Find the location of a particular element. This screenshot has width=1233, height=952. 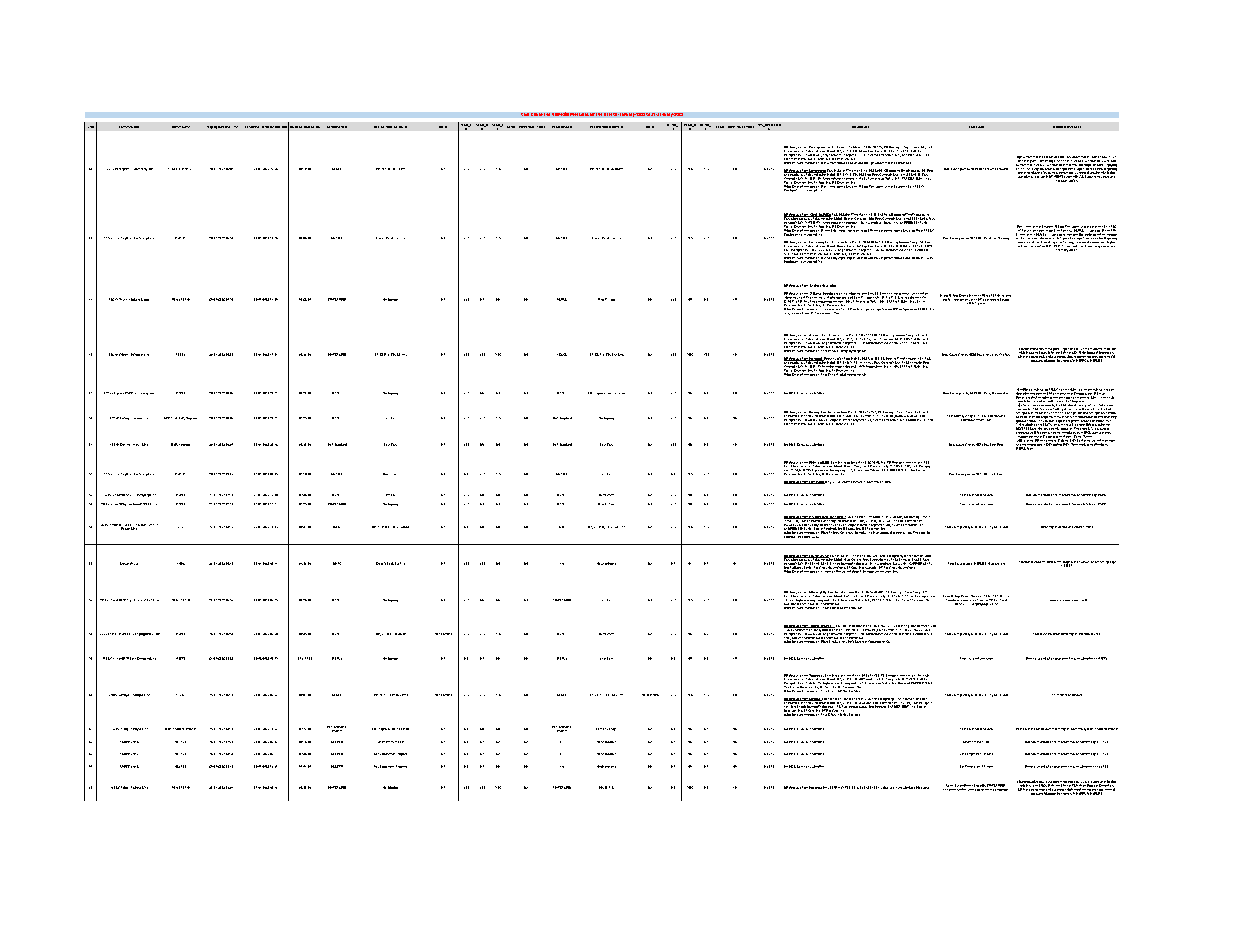

Electric is located at coordinates (381, 563).
